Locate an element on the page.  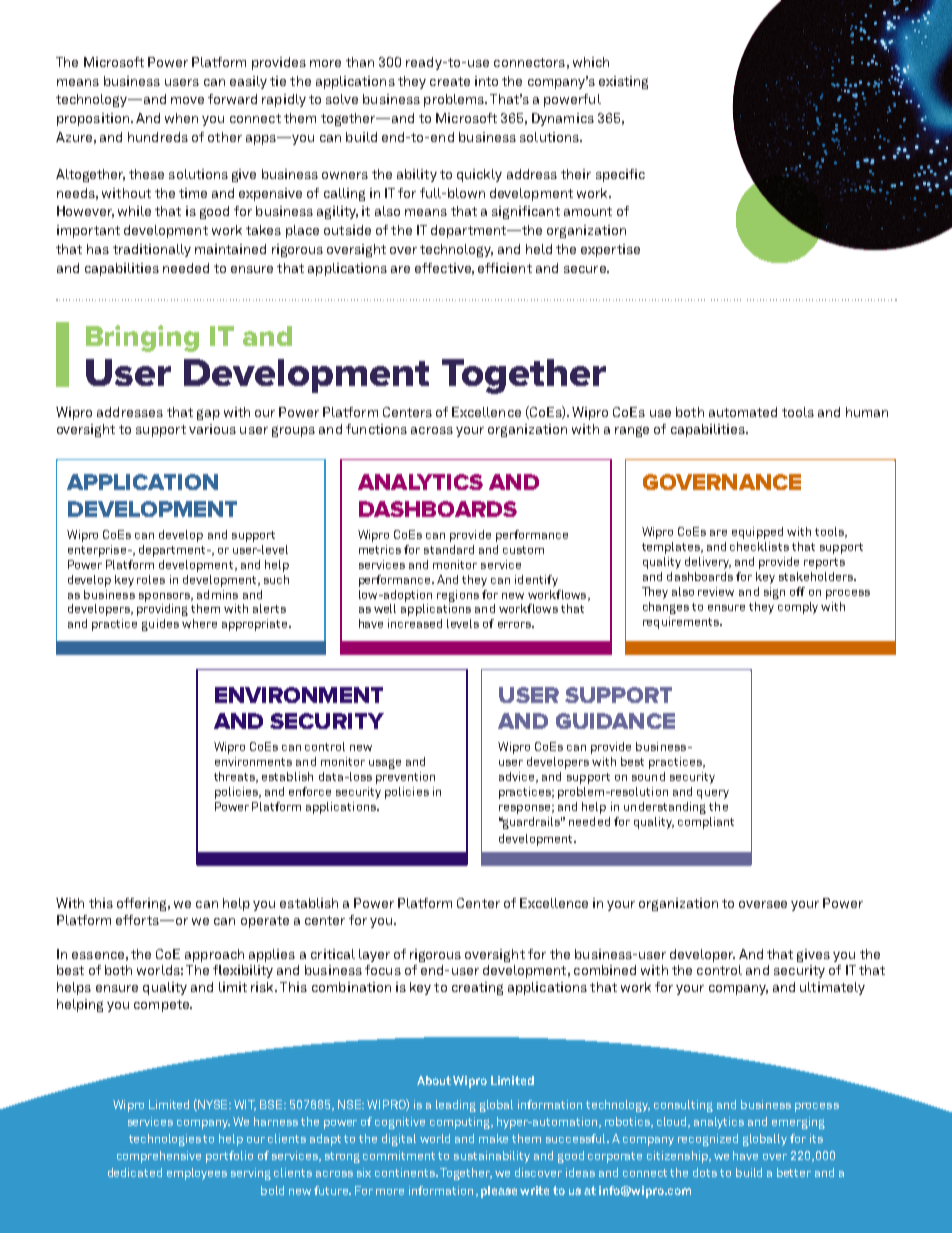
existing is located at coordinates (623, 82).
